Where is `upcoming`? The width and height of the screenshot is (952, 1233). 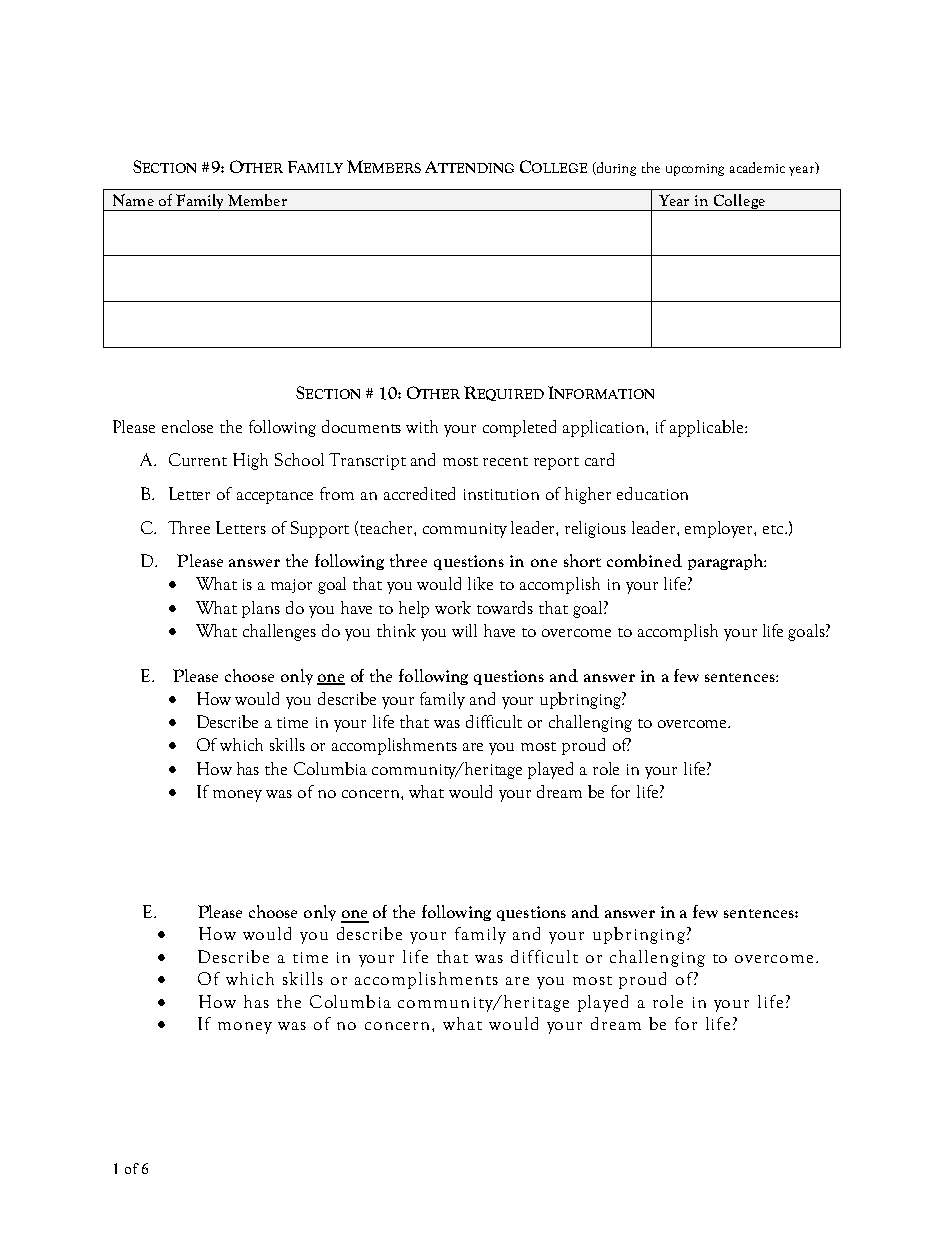 upcoming is located at coordinates (695, 170).
